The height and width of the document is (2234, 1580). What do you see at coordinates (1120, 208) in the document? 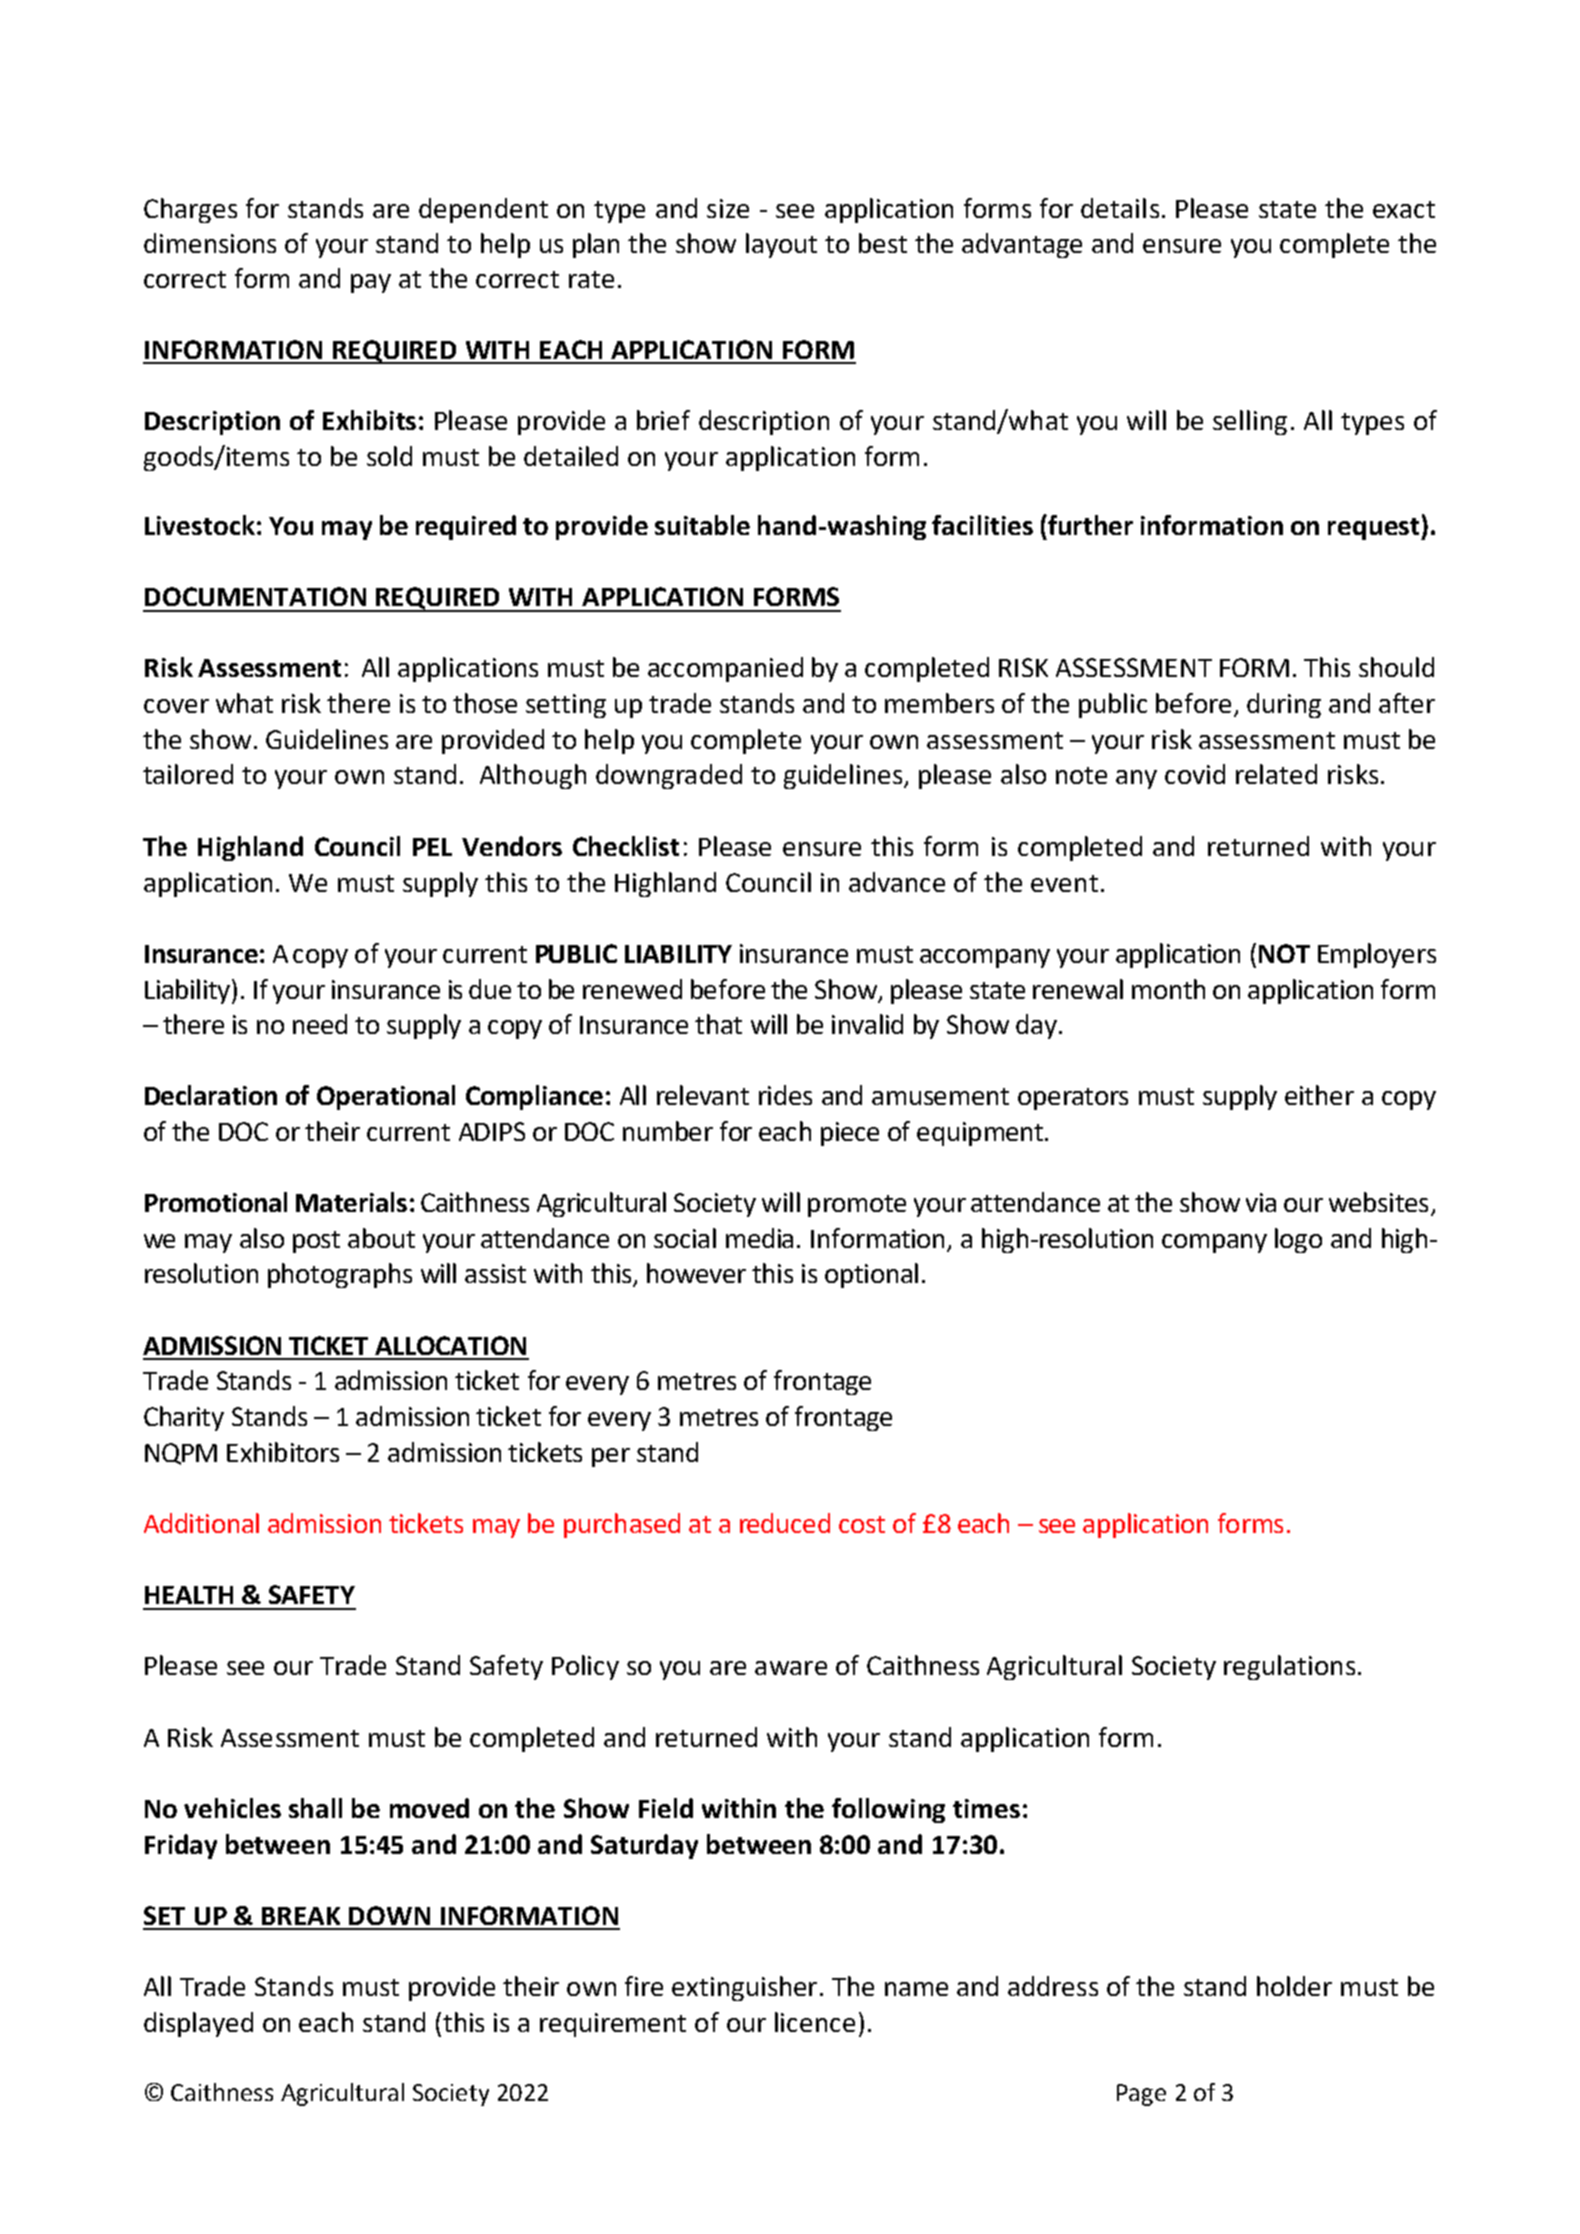
I see `details` at bounding box center [1120, 208].
